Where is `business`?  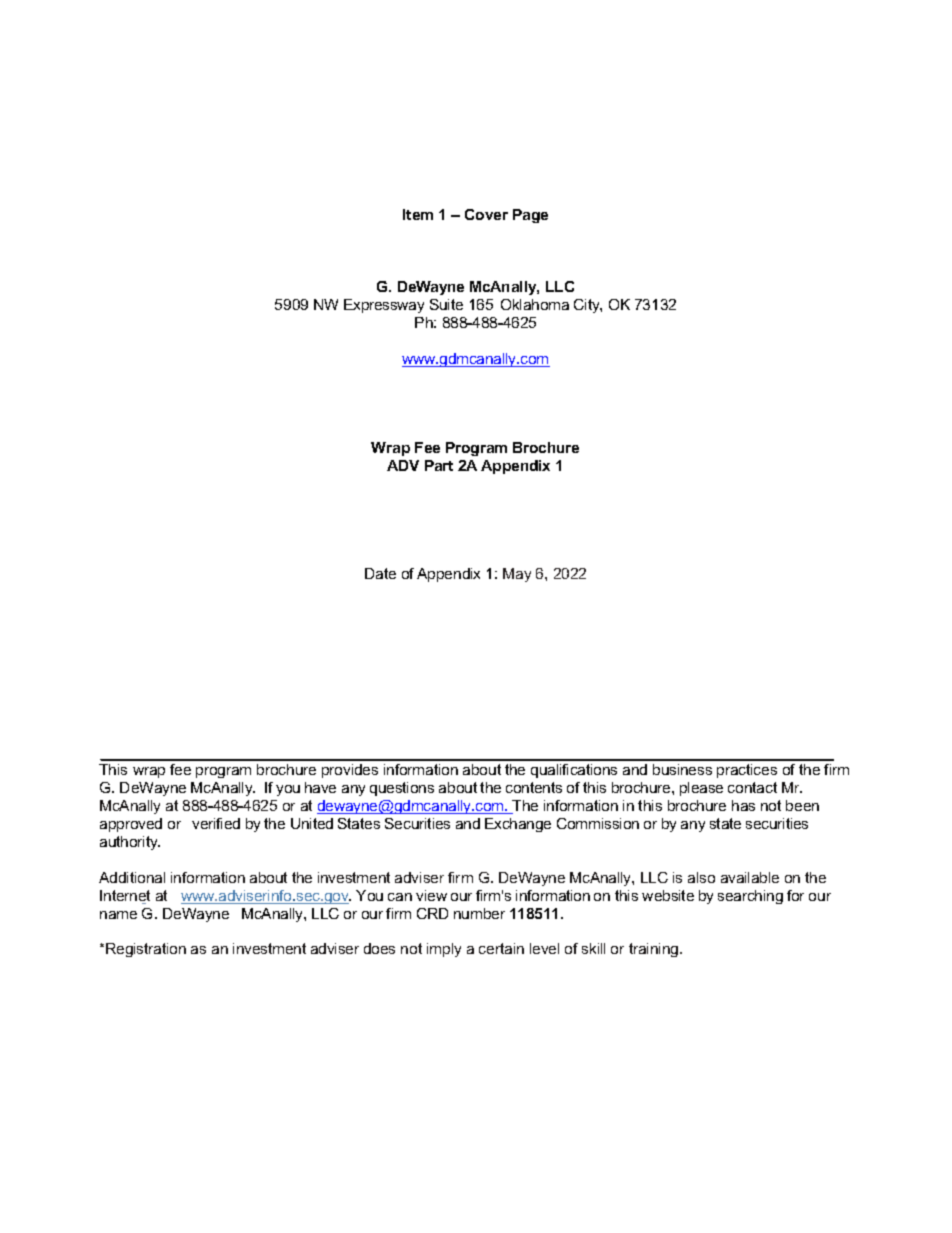
business is located at coordinates (682, 769).
